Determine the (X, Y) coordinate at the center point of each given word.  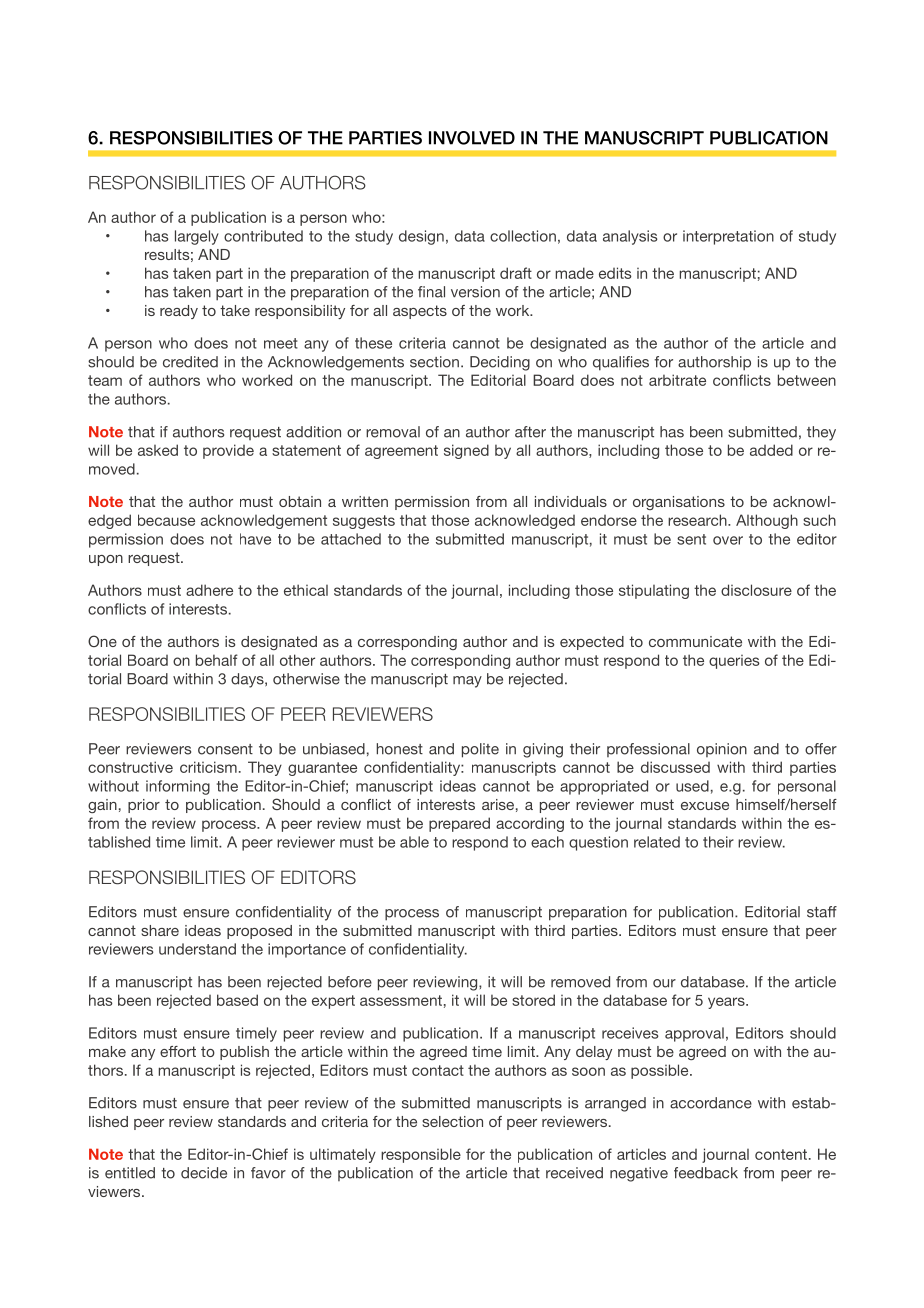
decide (204, 1173)
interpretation (728, 237)
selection (452, 1121)
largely (197, 237)
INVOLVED (472, 138)
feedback (706, 1173)
